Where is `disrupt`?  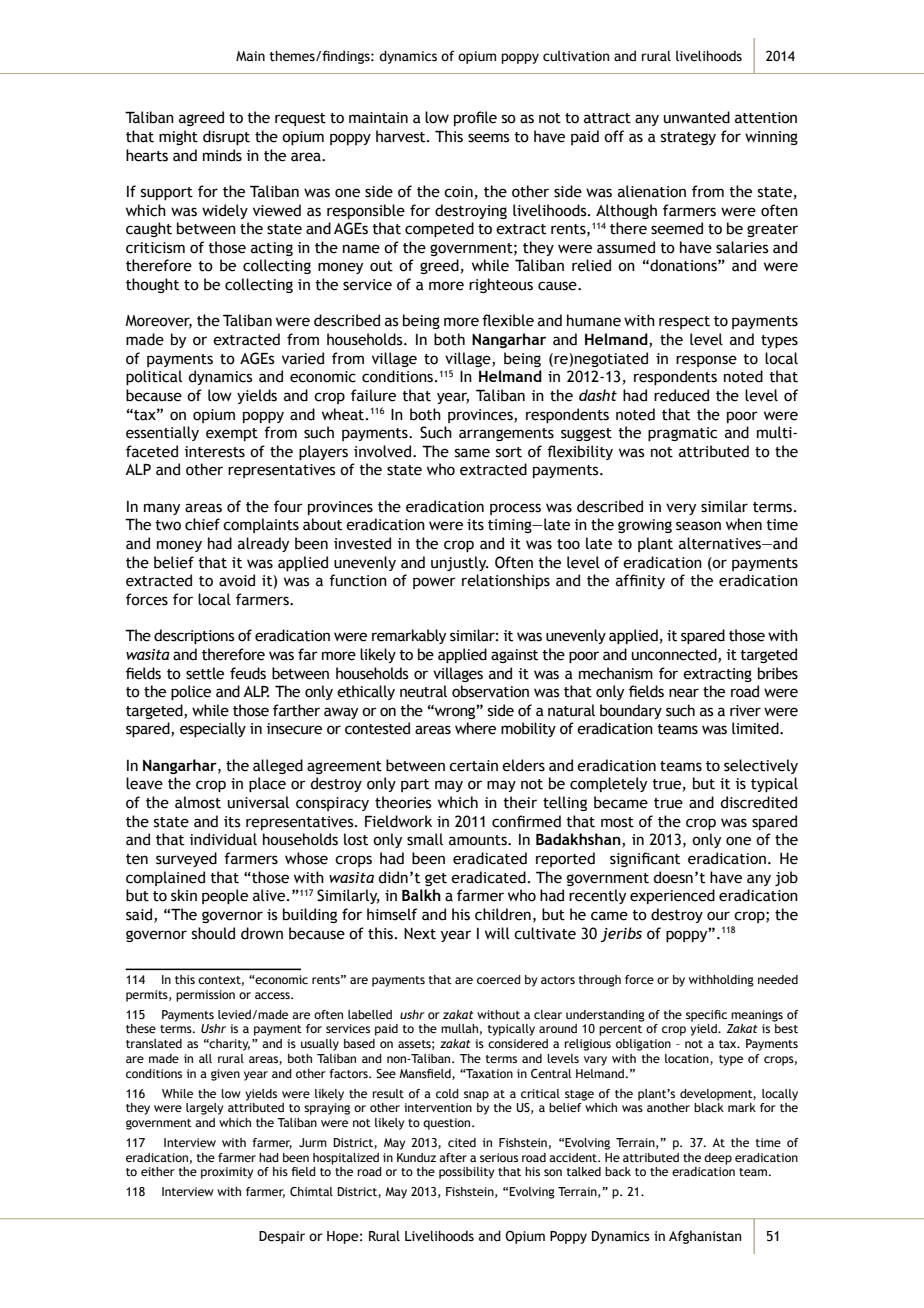 disrupt is located at coordinates (226, 137).
